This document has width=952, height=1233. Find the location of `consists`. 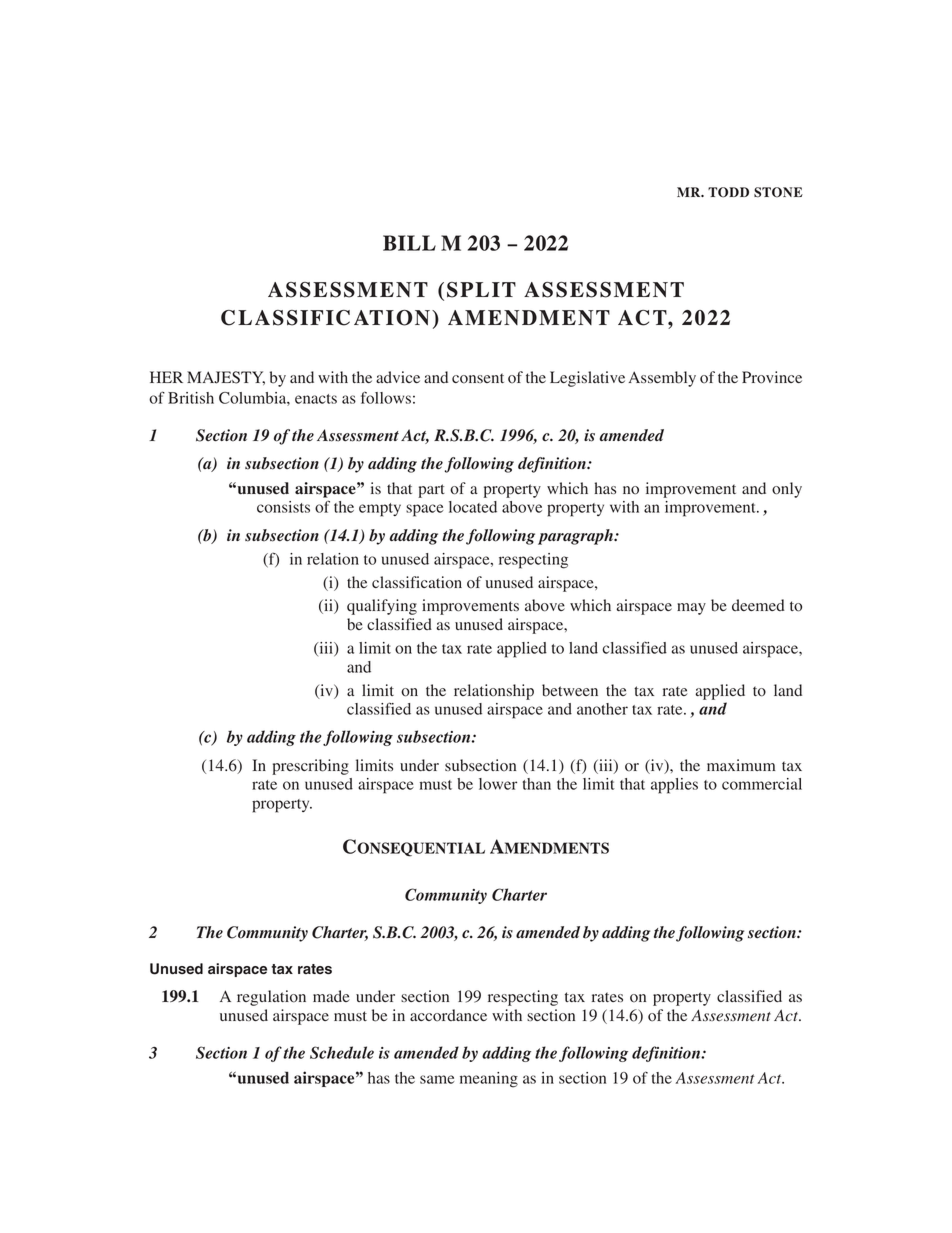

consists is located at coordinates (283, 507).
